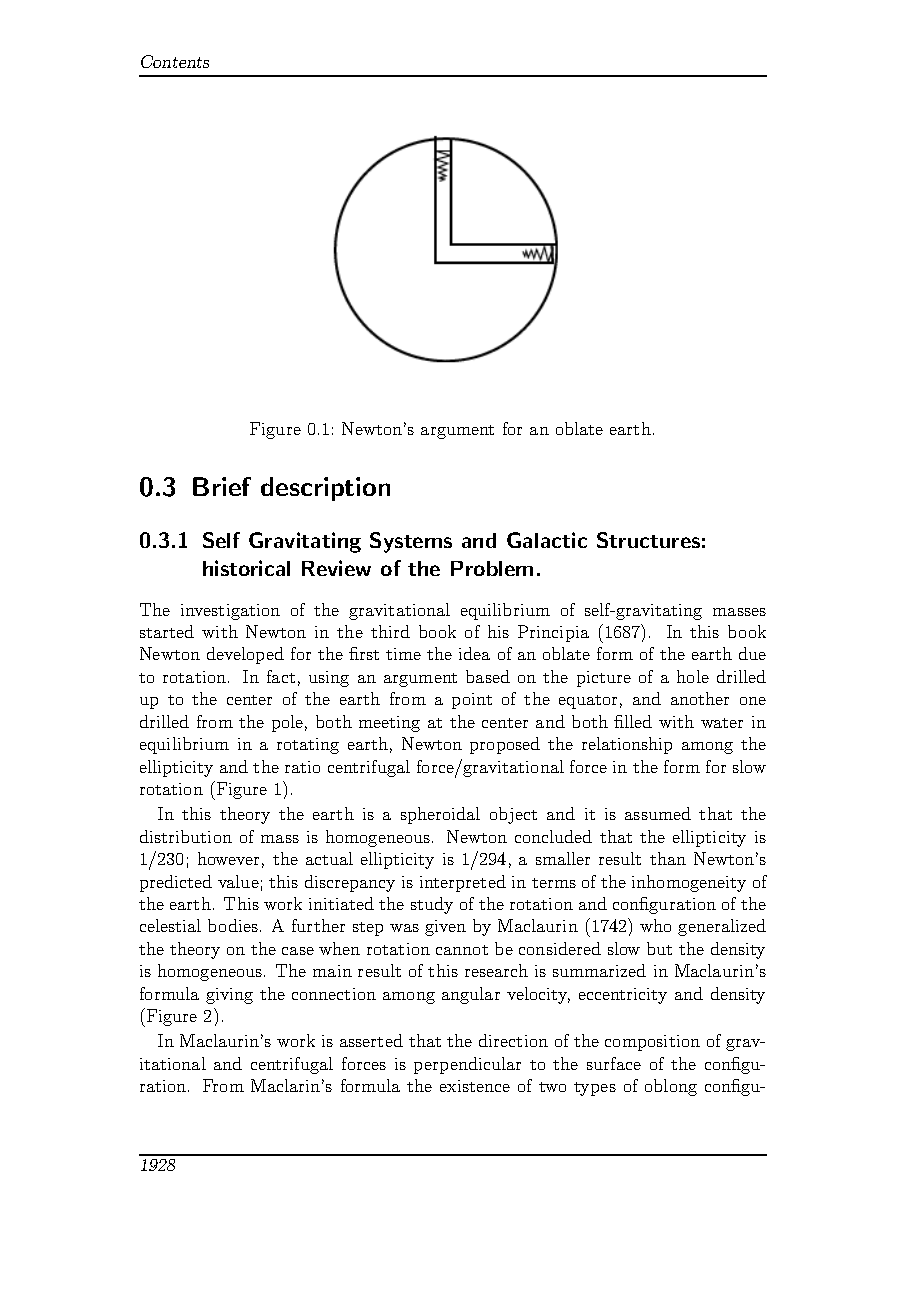 Image resolution: width=924 pixels, height=1308 pixels. What do you see at coordinates (411, 542) in the screenshot?
I see `Systems` at bounding box center [411, 542].
